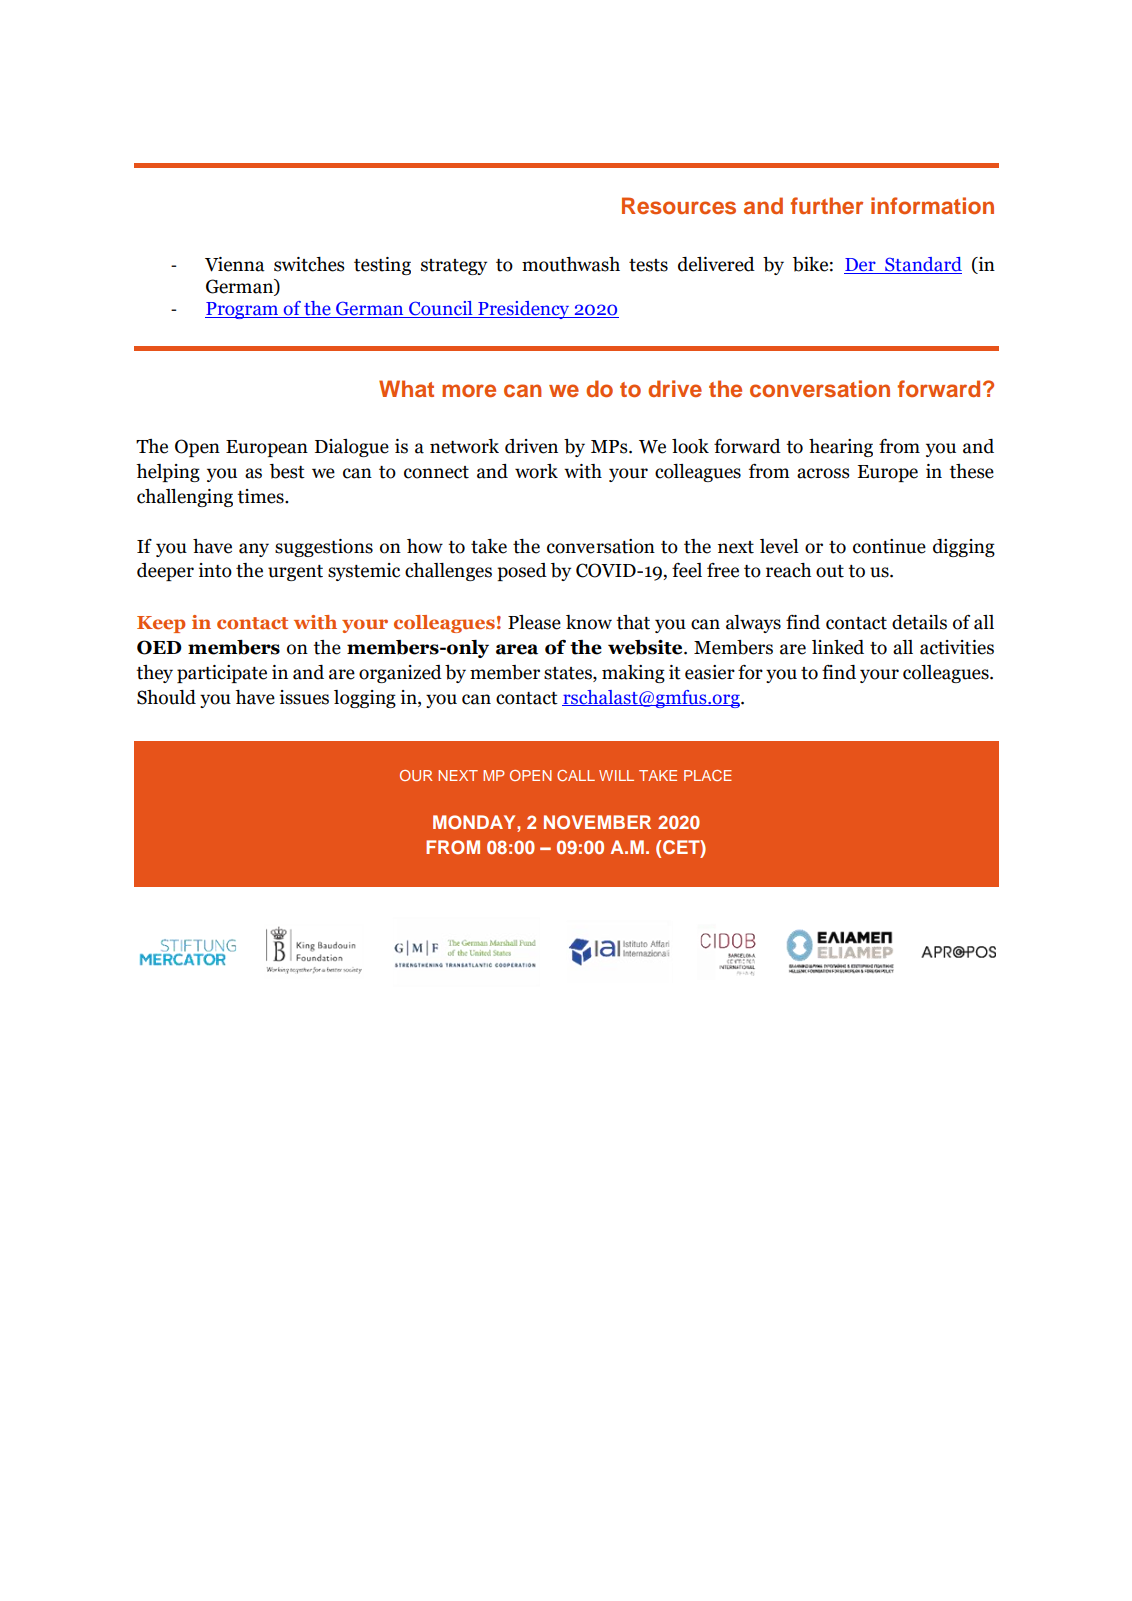 Image resolution: width=1132 pixels, height=1601 pixels. I want to click on more, so click(469, 390).
